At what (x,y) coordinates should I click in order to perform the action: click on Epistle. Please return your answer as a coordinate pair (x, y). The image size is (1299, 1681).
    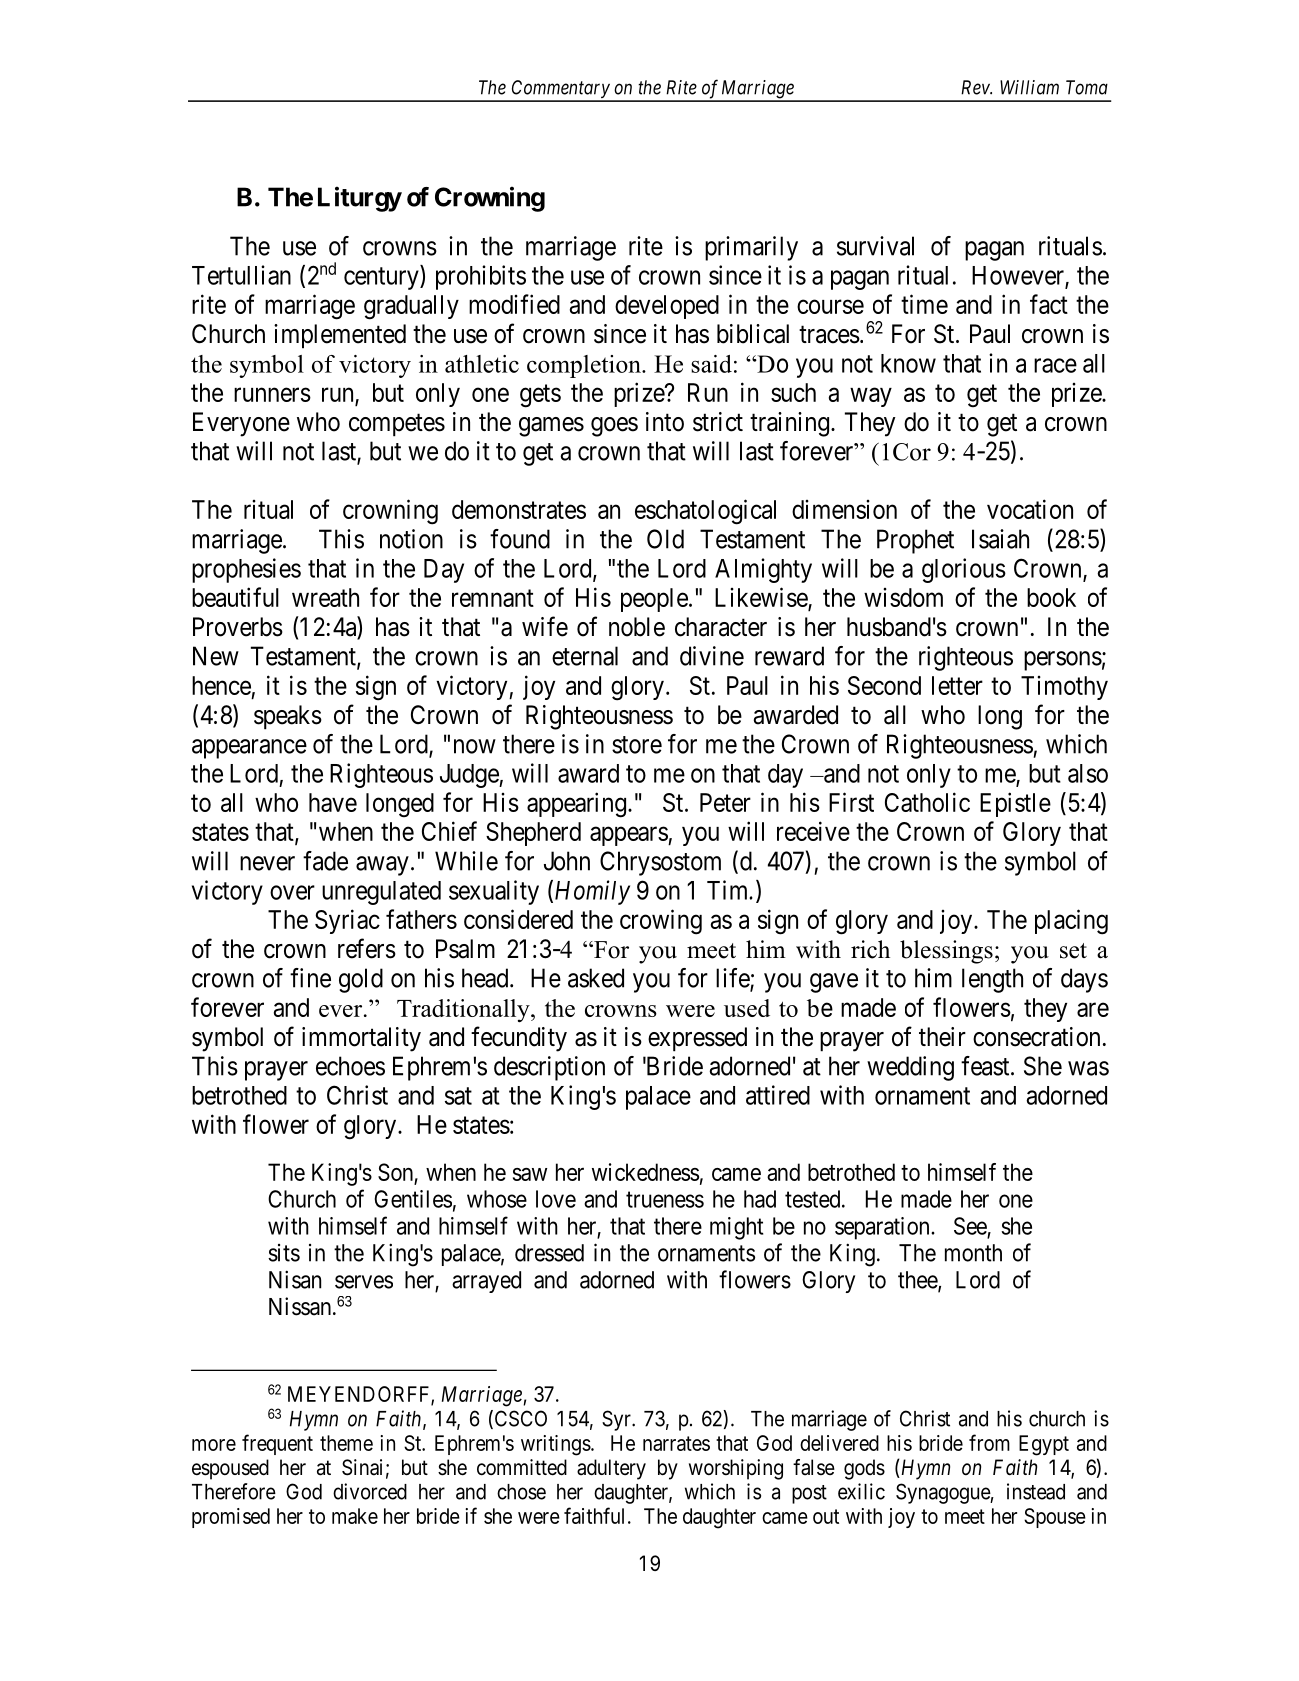
    Looking at the image, I should click on (1015, 804).
